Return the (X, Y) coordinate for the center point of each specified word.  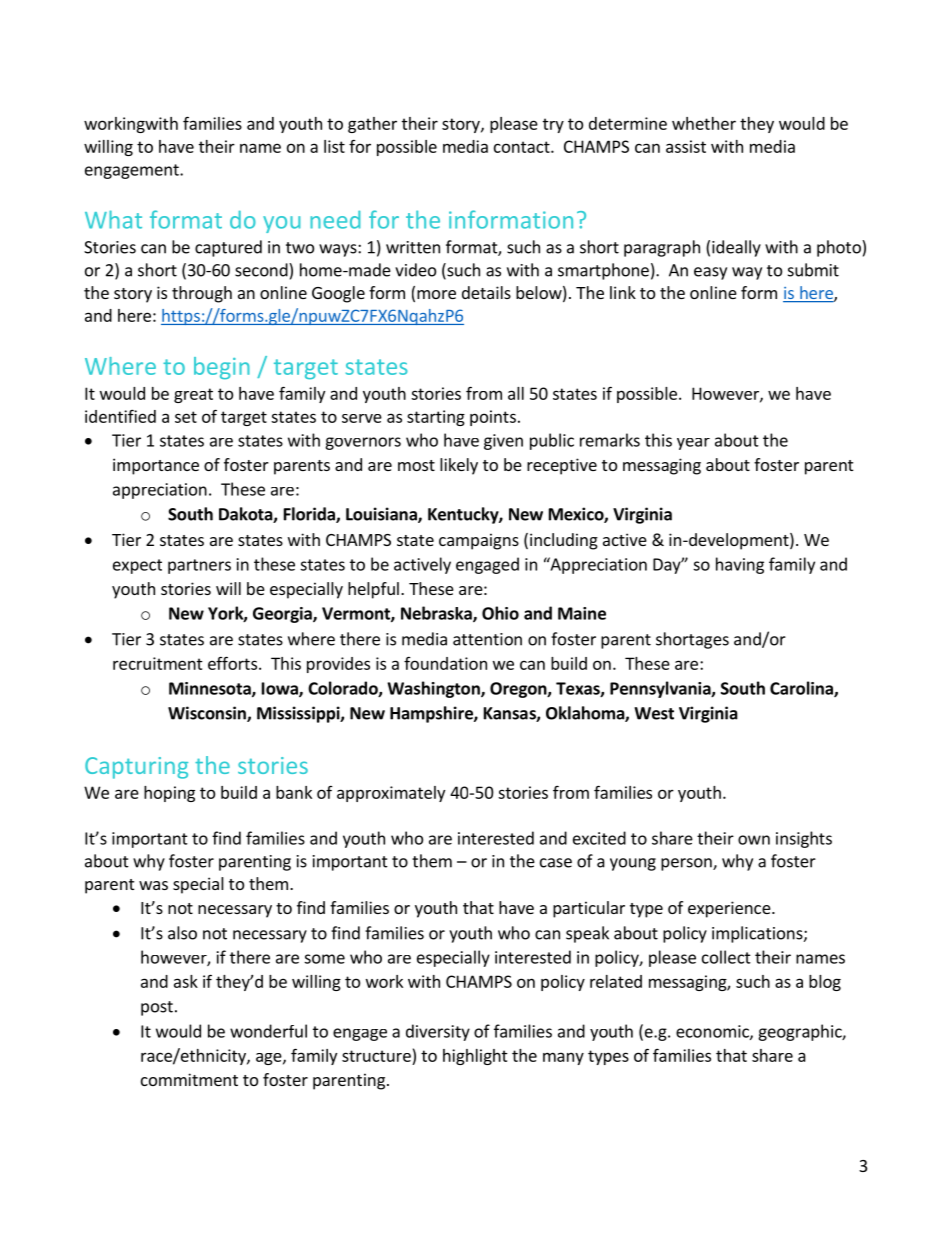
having (740, 565)
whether (704, 123)
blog (825, 983)
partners (199, 566)
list (334, 146)
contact (523, 147)
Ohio (500, 613)
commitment (189, 1079)
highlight (475, 1057)
